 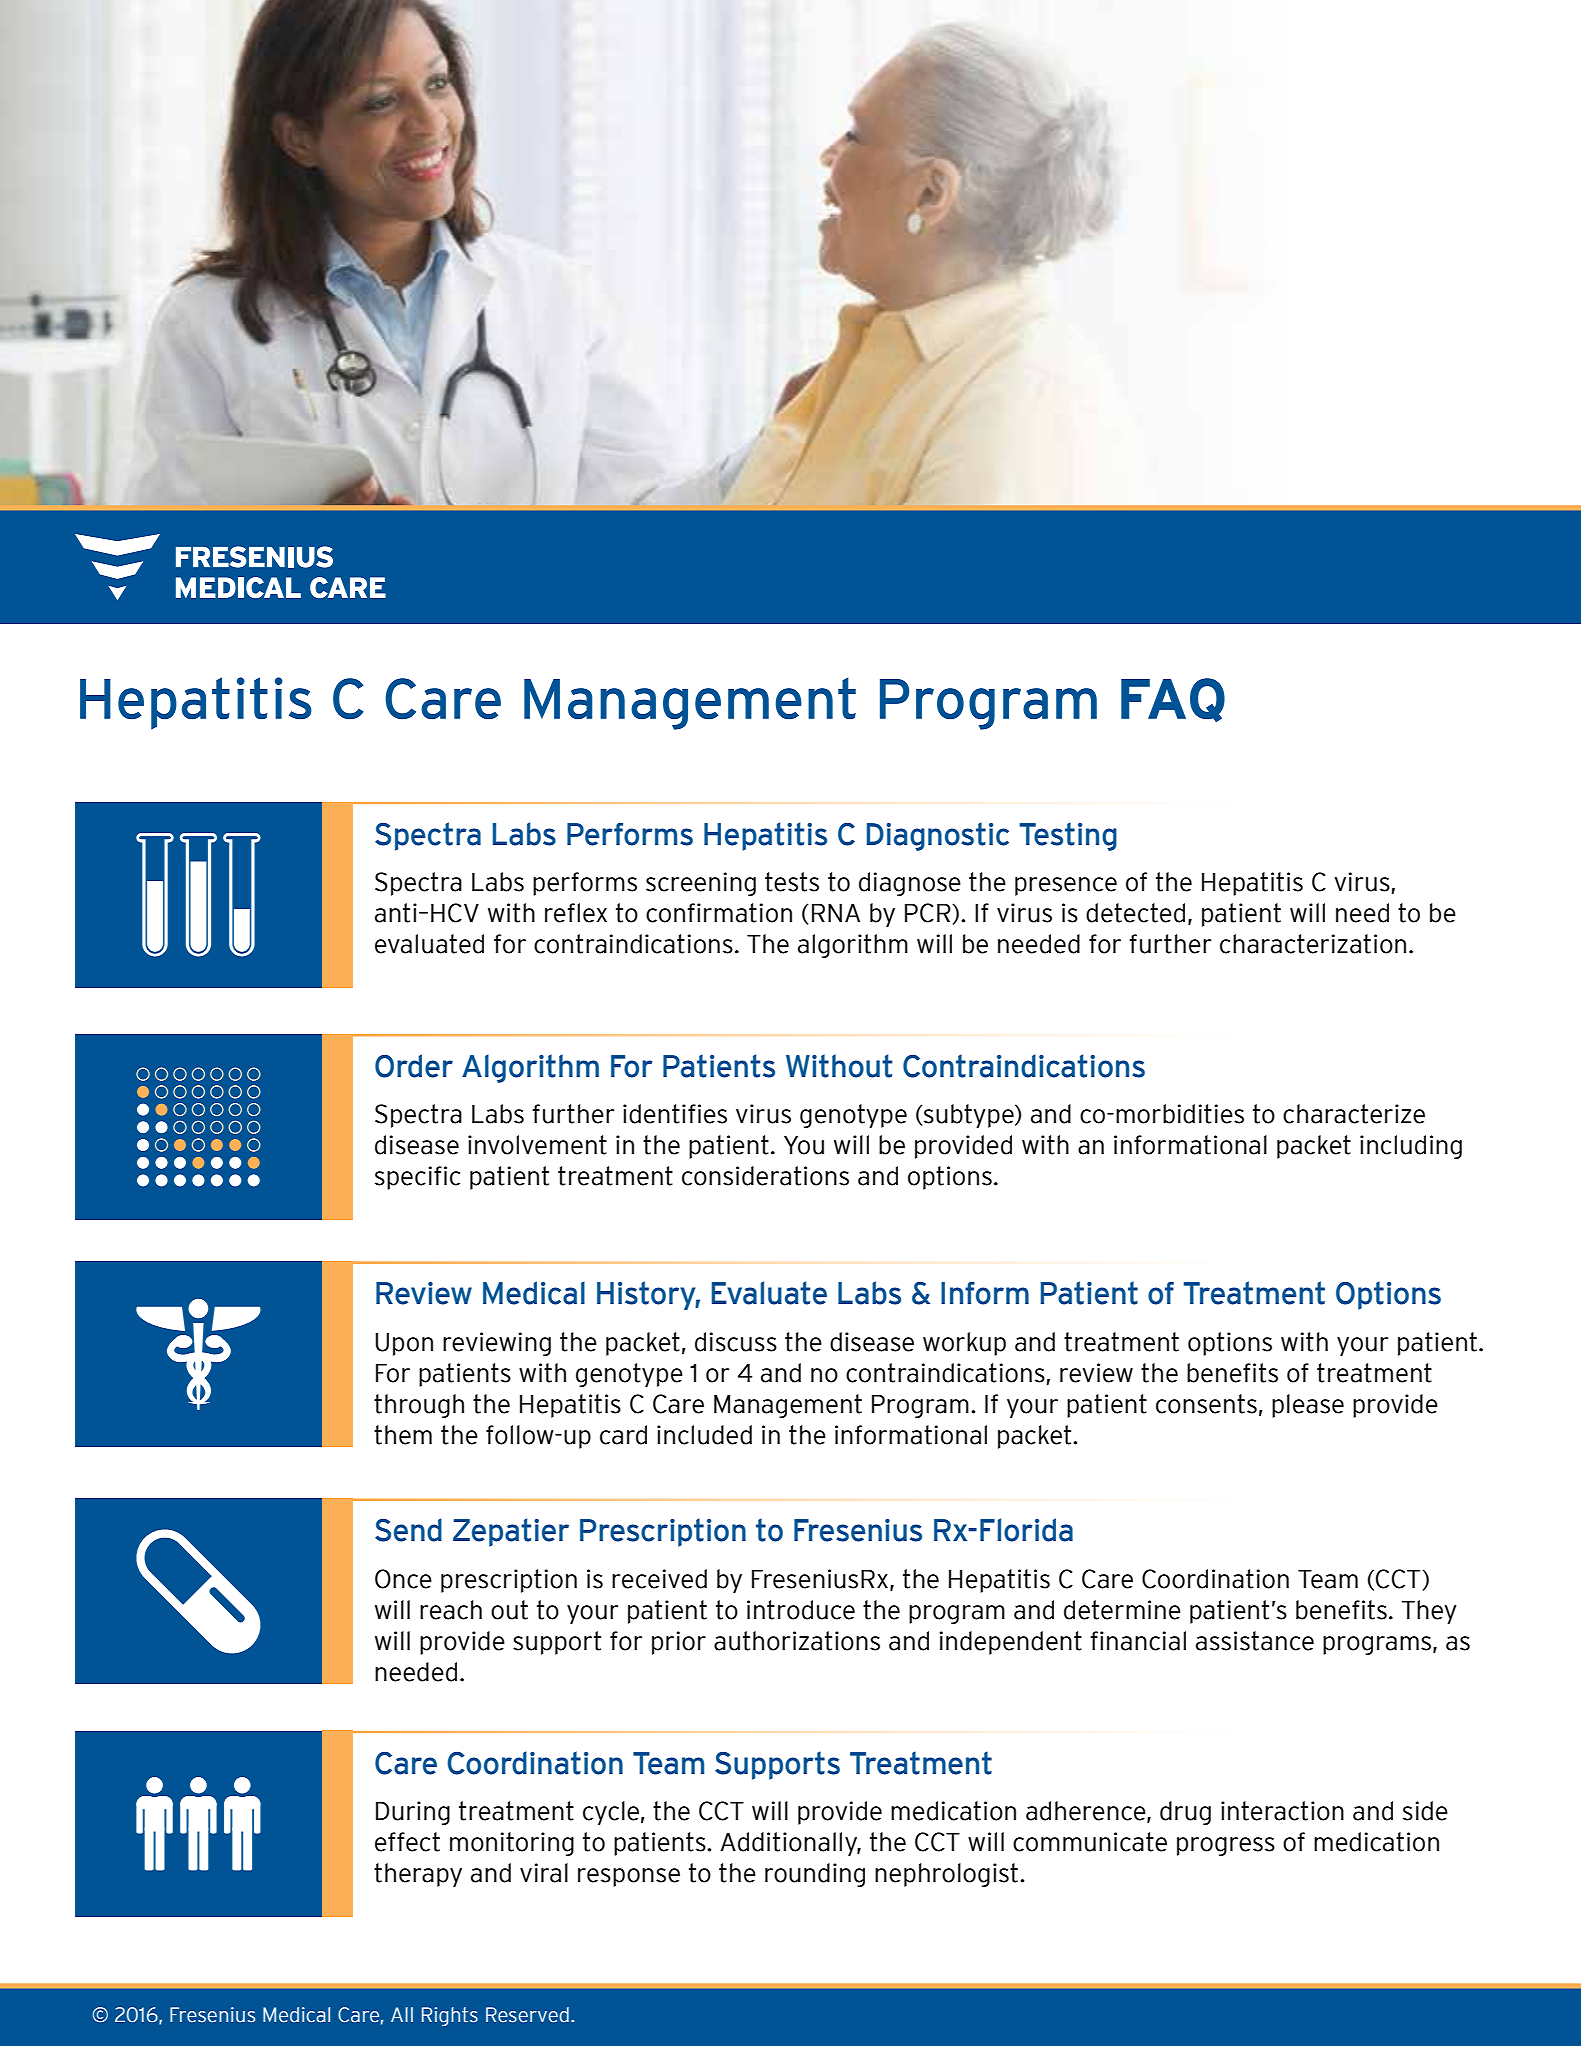 I want to click on rounding, so click(x=815, y=1875).
